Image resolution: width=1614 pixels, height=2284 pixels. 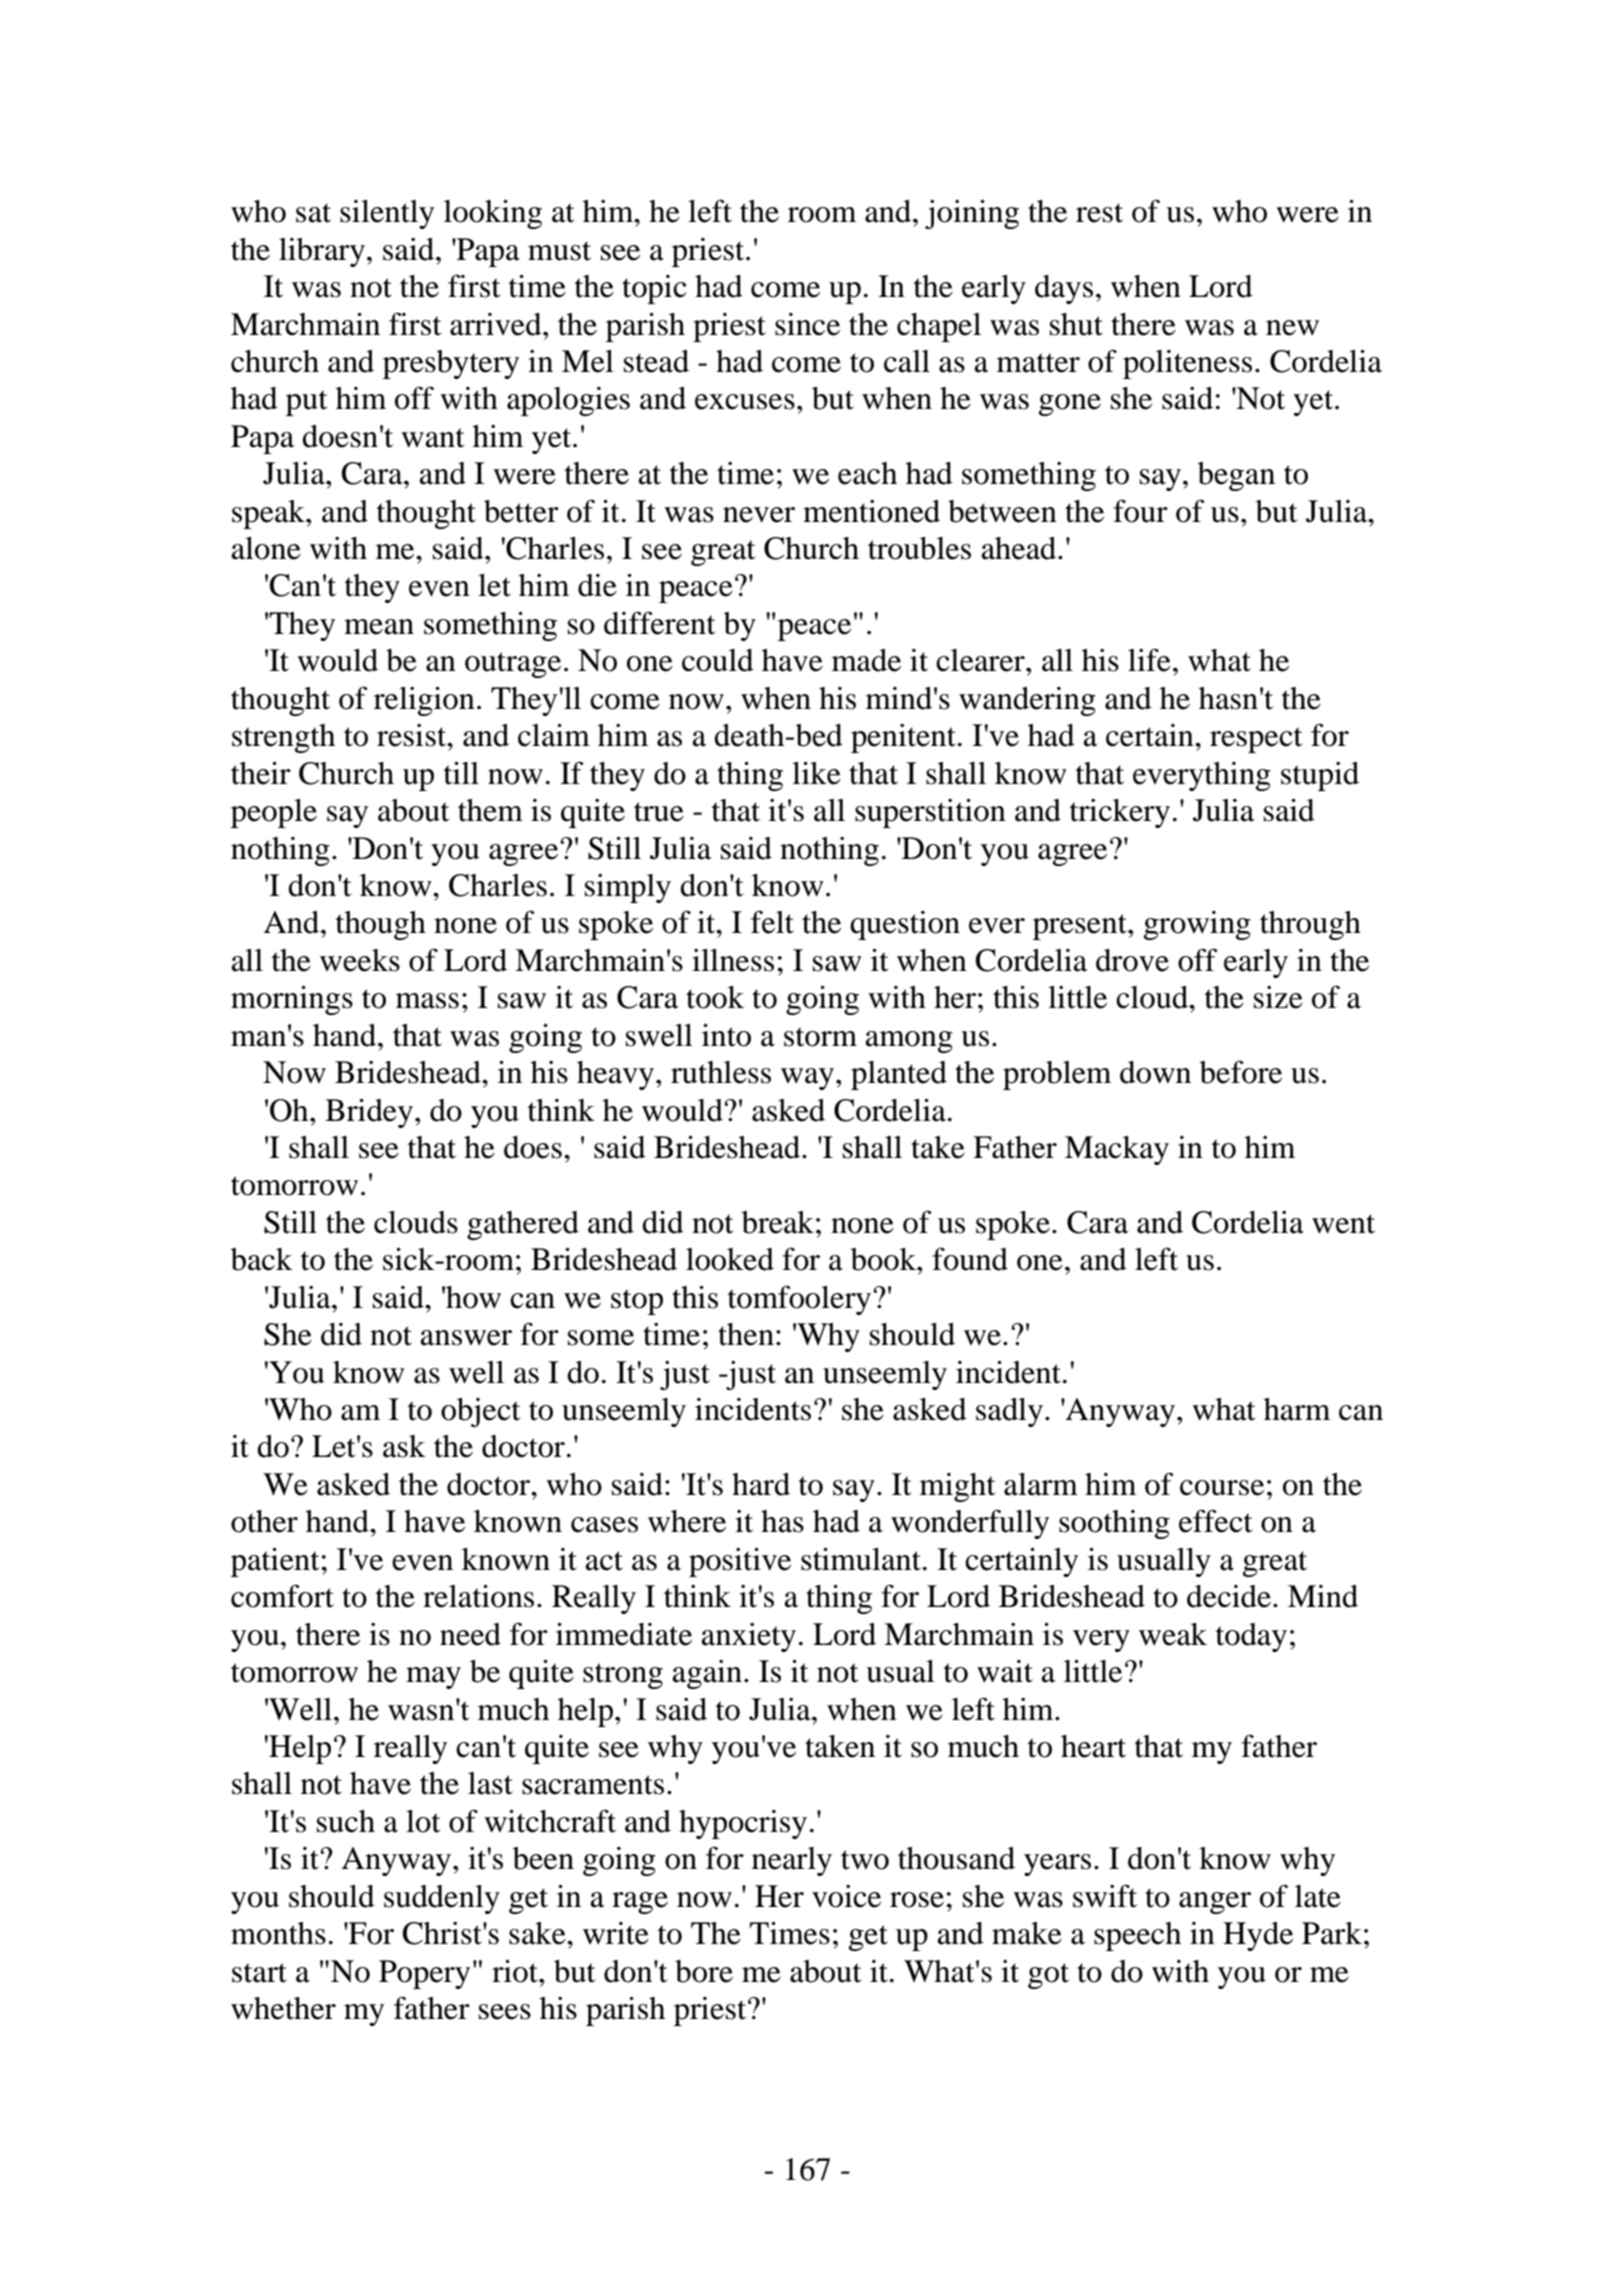 I want to click on new, so click(x=1292, y=328).
